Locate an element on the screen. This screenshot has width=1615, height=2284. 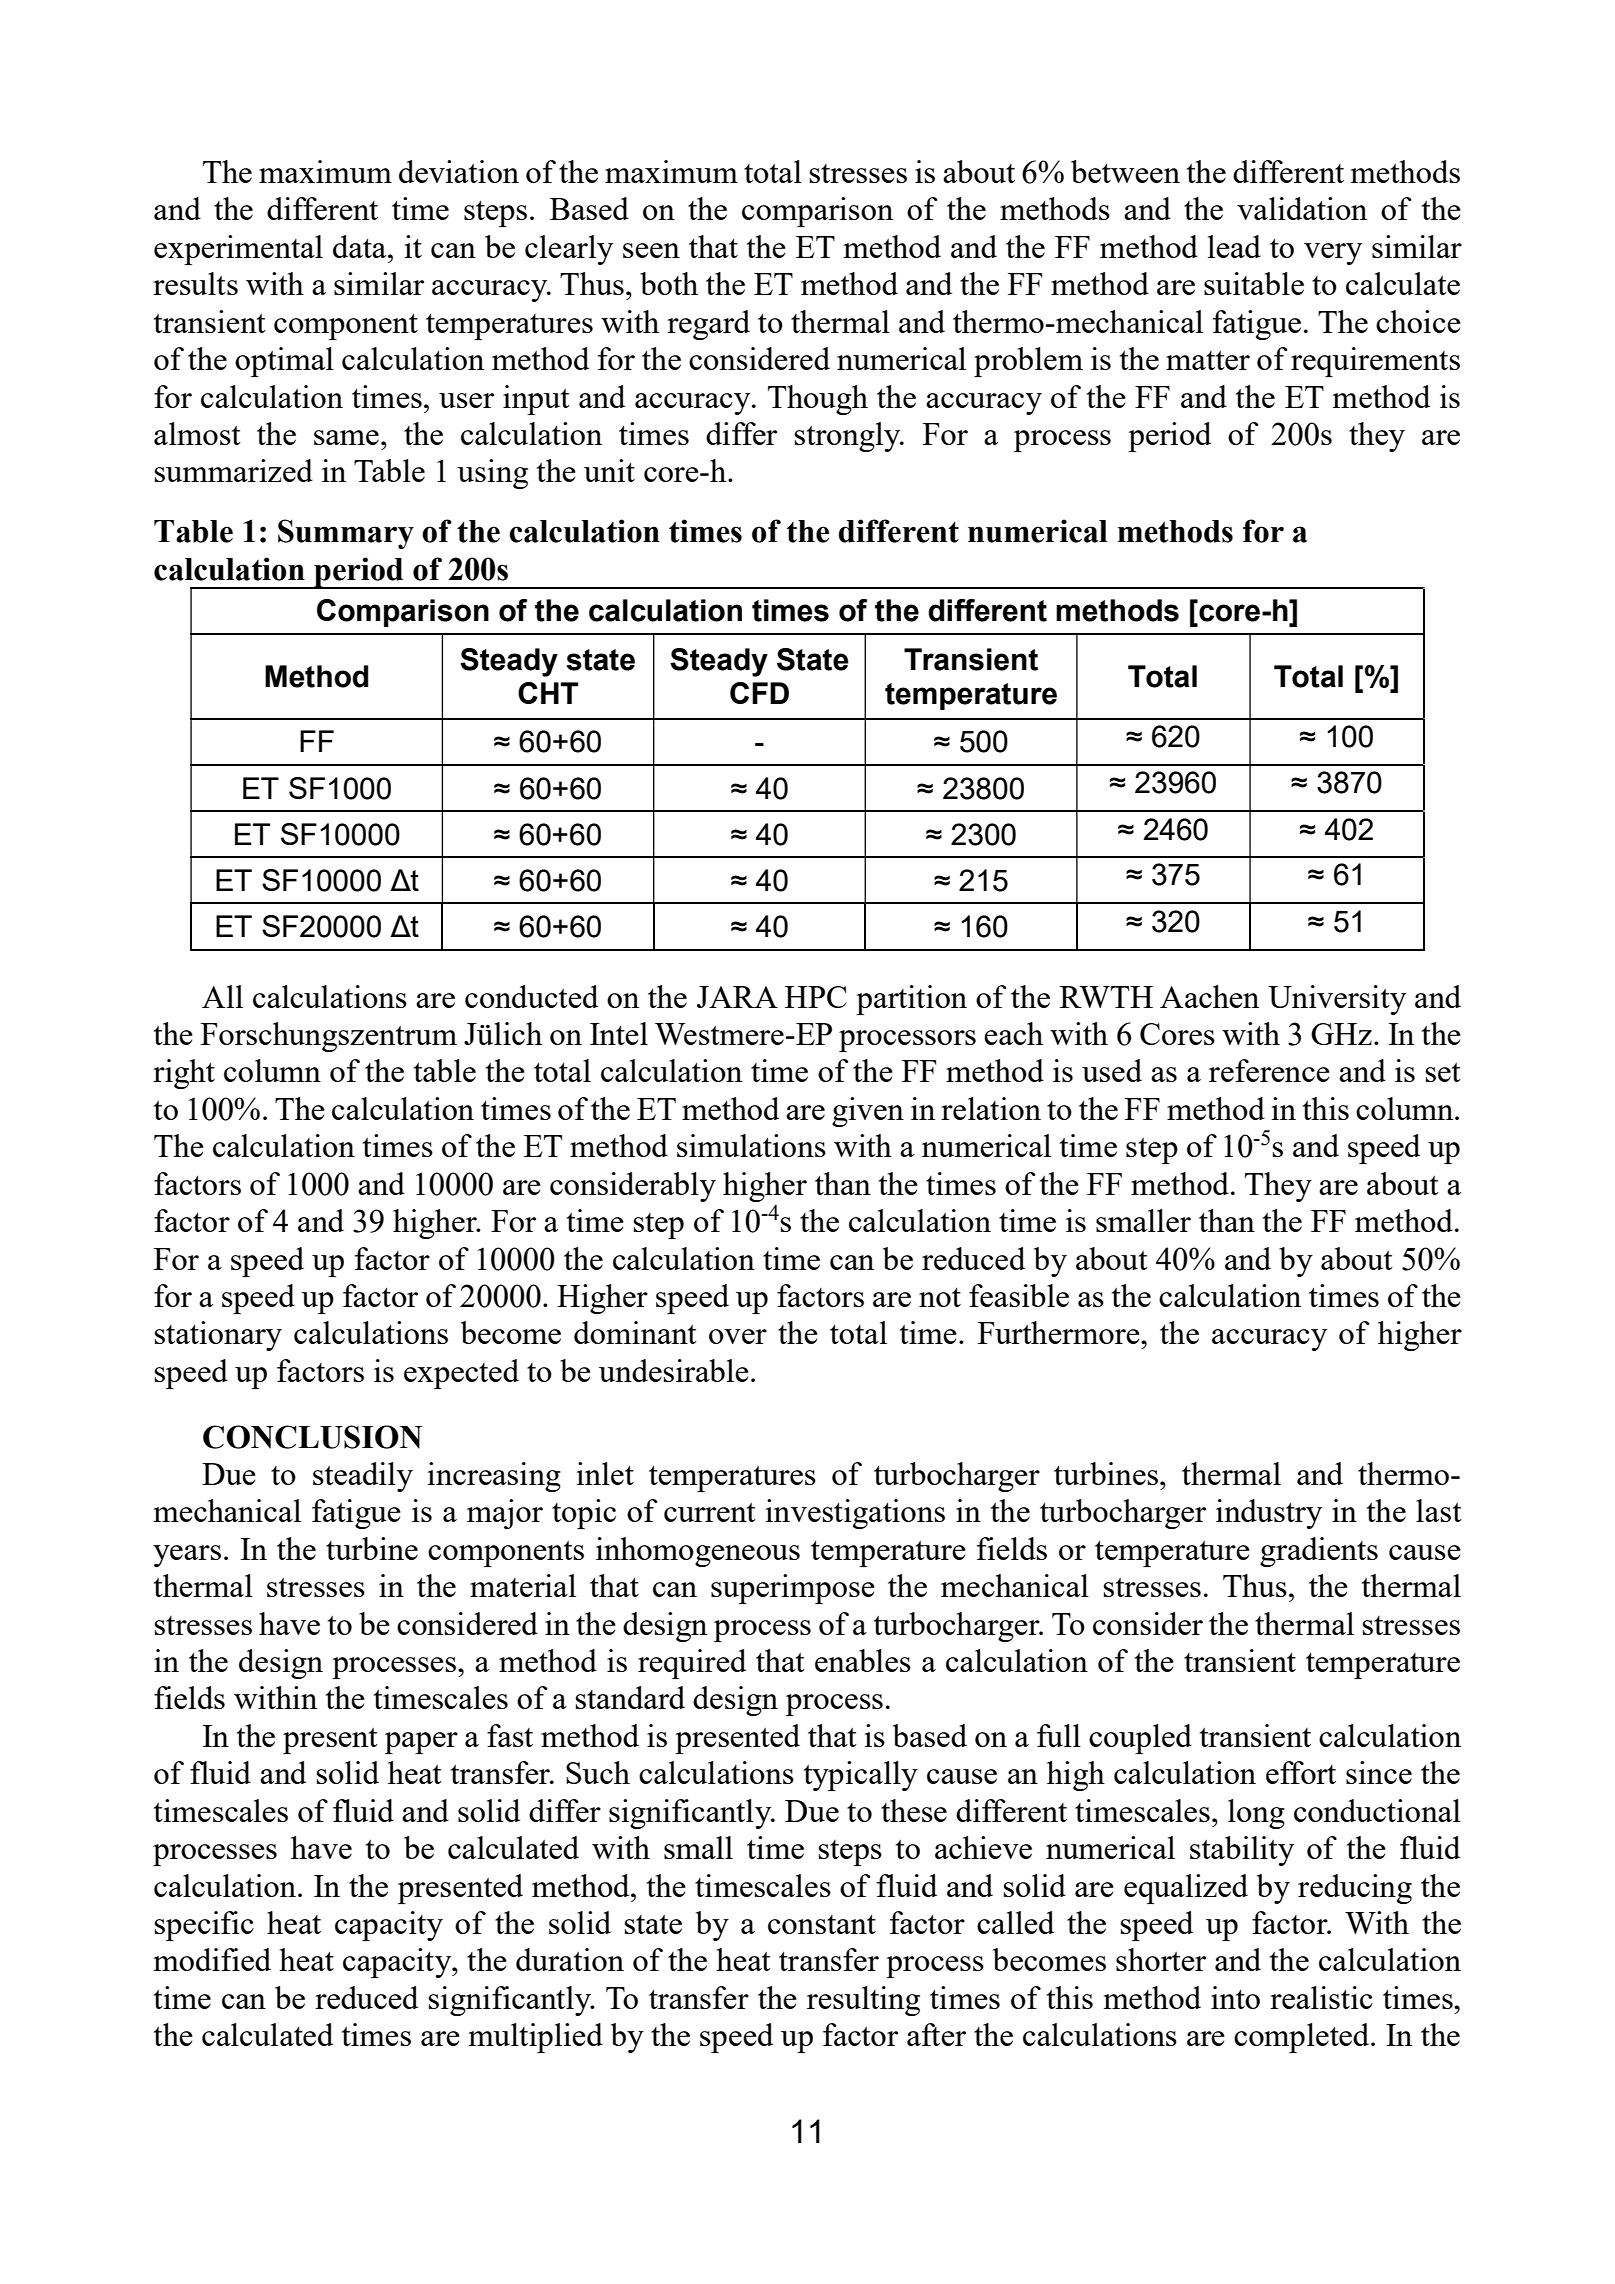
data is located at coordinates (361, 246).
